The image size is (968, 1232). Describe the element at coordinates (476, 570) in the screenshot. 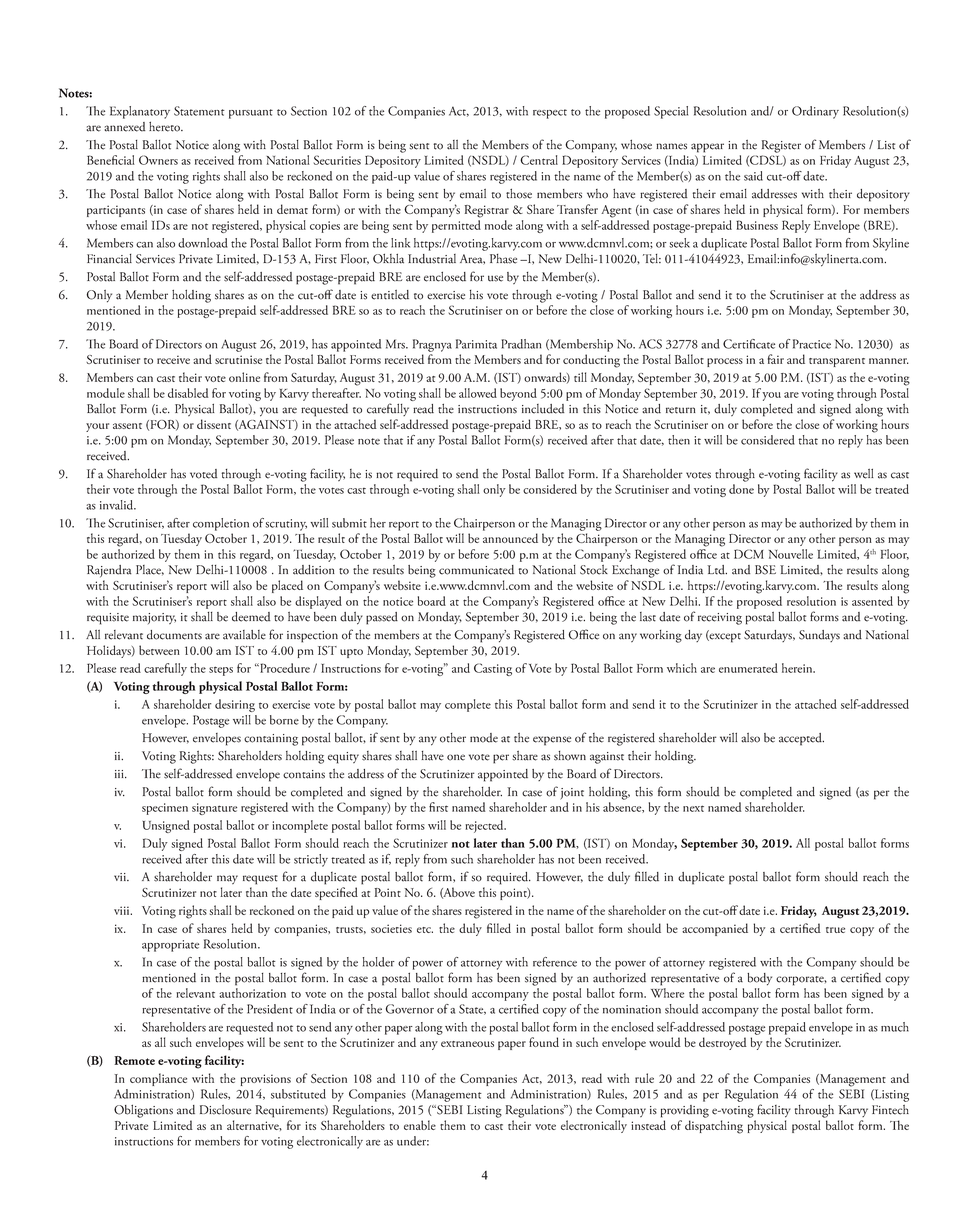

I see `communicated` at that location.
